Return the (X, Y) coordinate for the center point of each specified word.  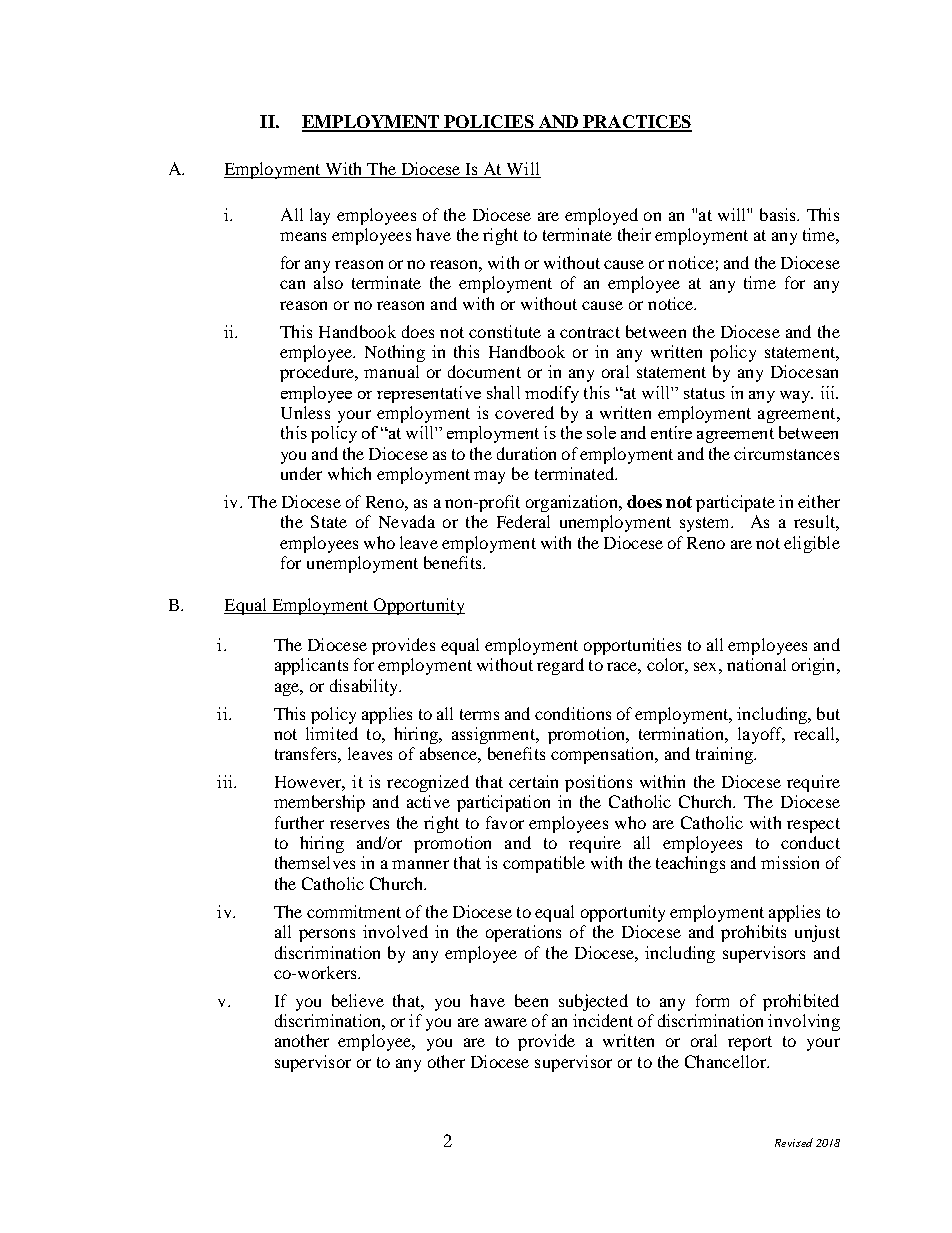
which (349, 473)
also (328, 282)
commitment (354, 911)
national (756, 664)
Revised (794, 1142)
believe (358, 1000)
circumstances (786, 453)
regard (560, 666)
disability (365, 687)
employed (601, 216)
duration (526, 453)
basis (779, 214)
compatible (544, 864)
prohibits (753, 933)
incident (603, 1020)
